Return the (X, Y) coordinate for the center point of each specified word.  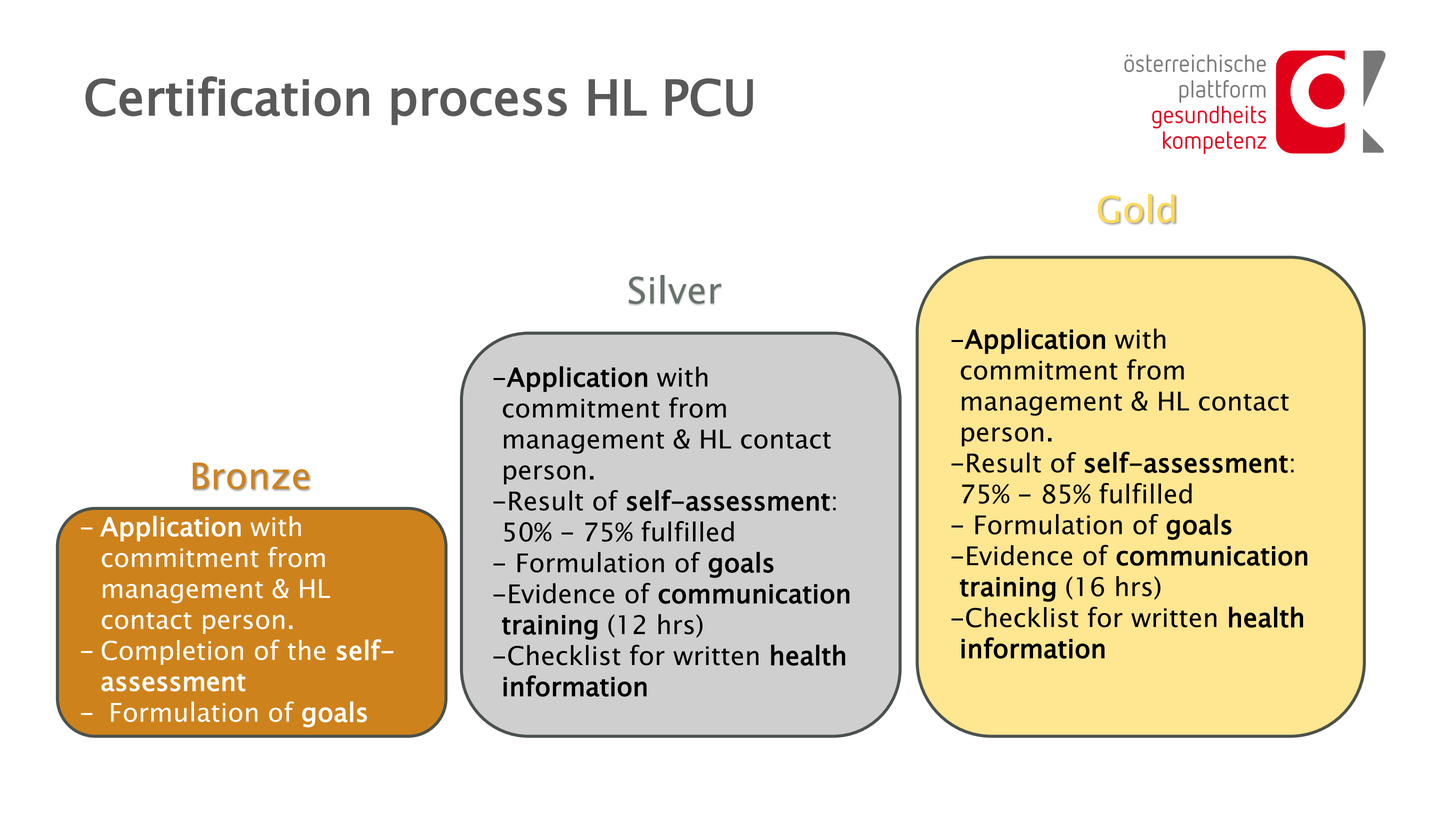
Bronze (251, 476)
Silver (675, 290)
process (479, 106)
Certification (227, 96)
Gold (1137, 209)
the (306, 650)
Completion (172, 652)
